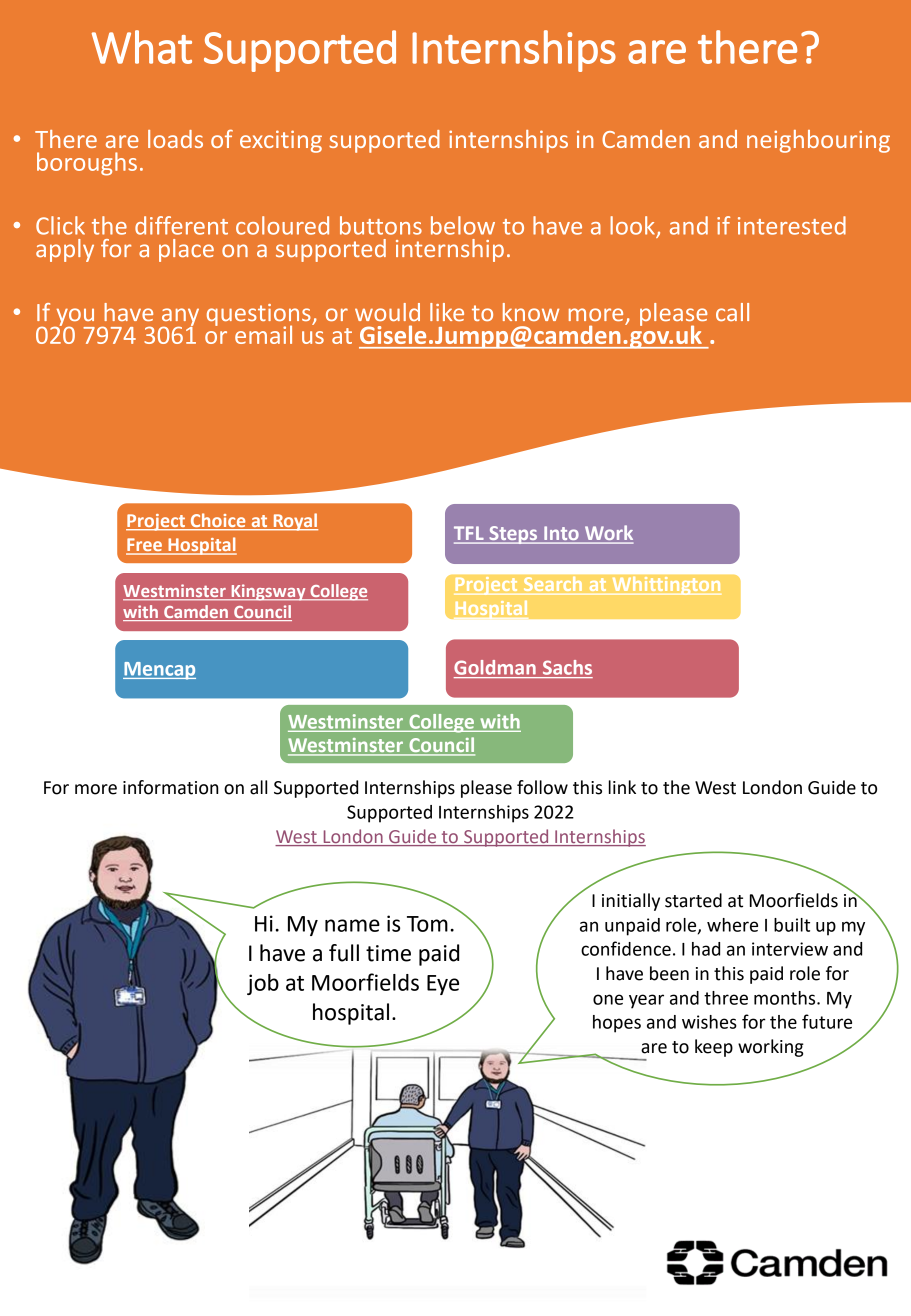 The image size is (911, 1316). I want to click on neighbouring, so click(818, 141).
